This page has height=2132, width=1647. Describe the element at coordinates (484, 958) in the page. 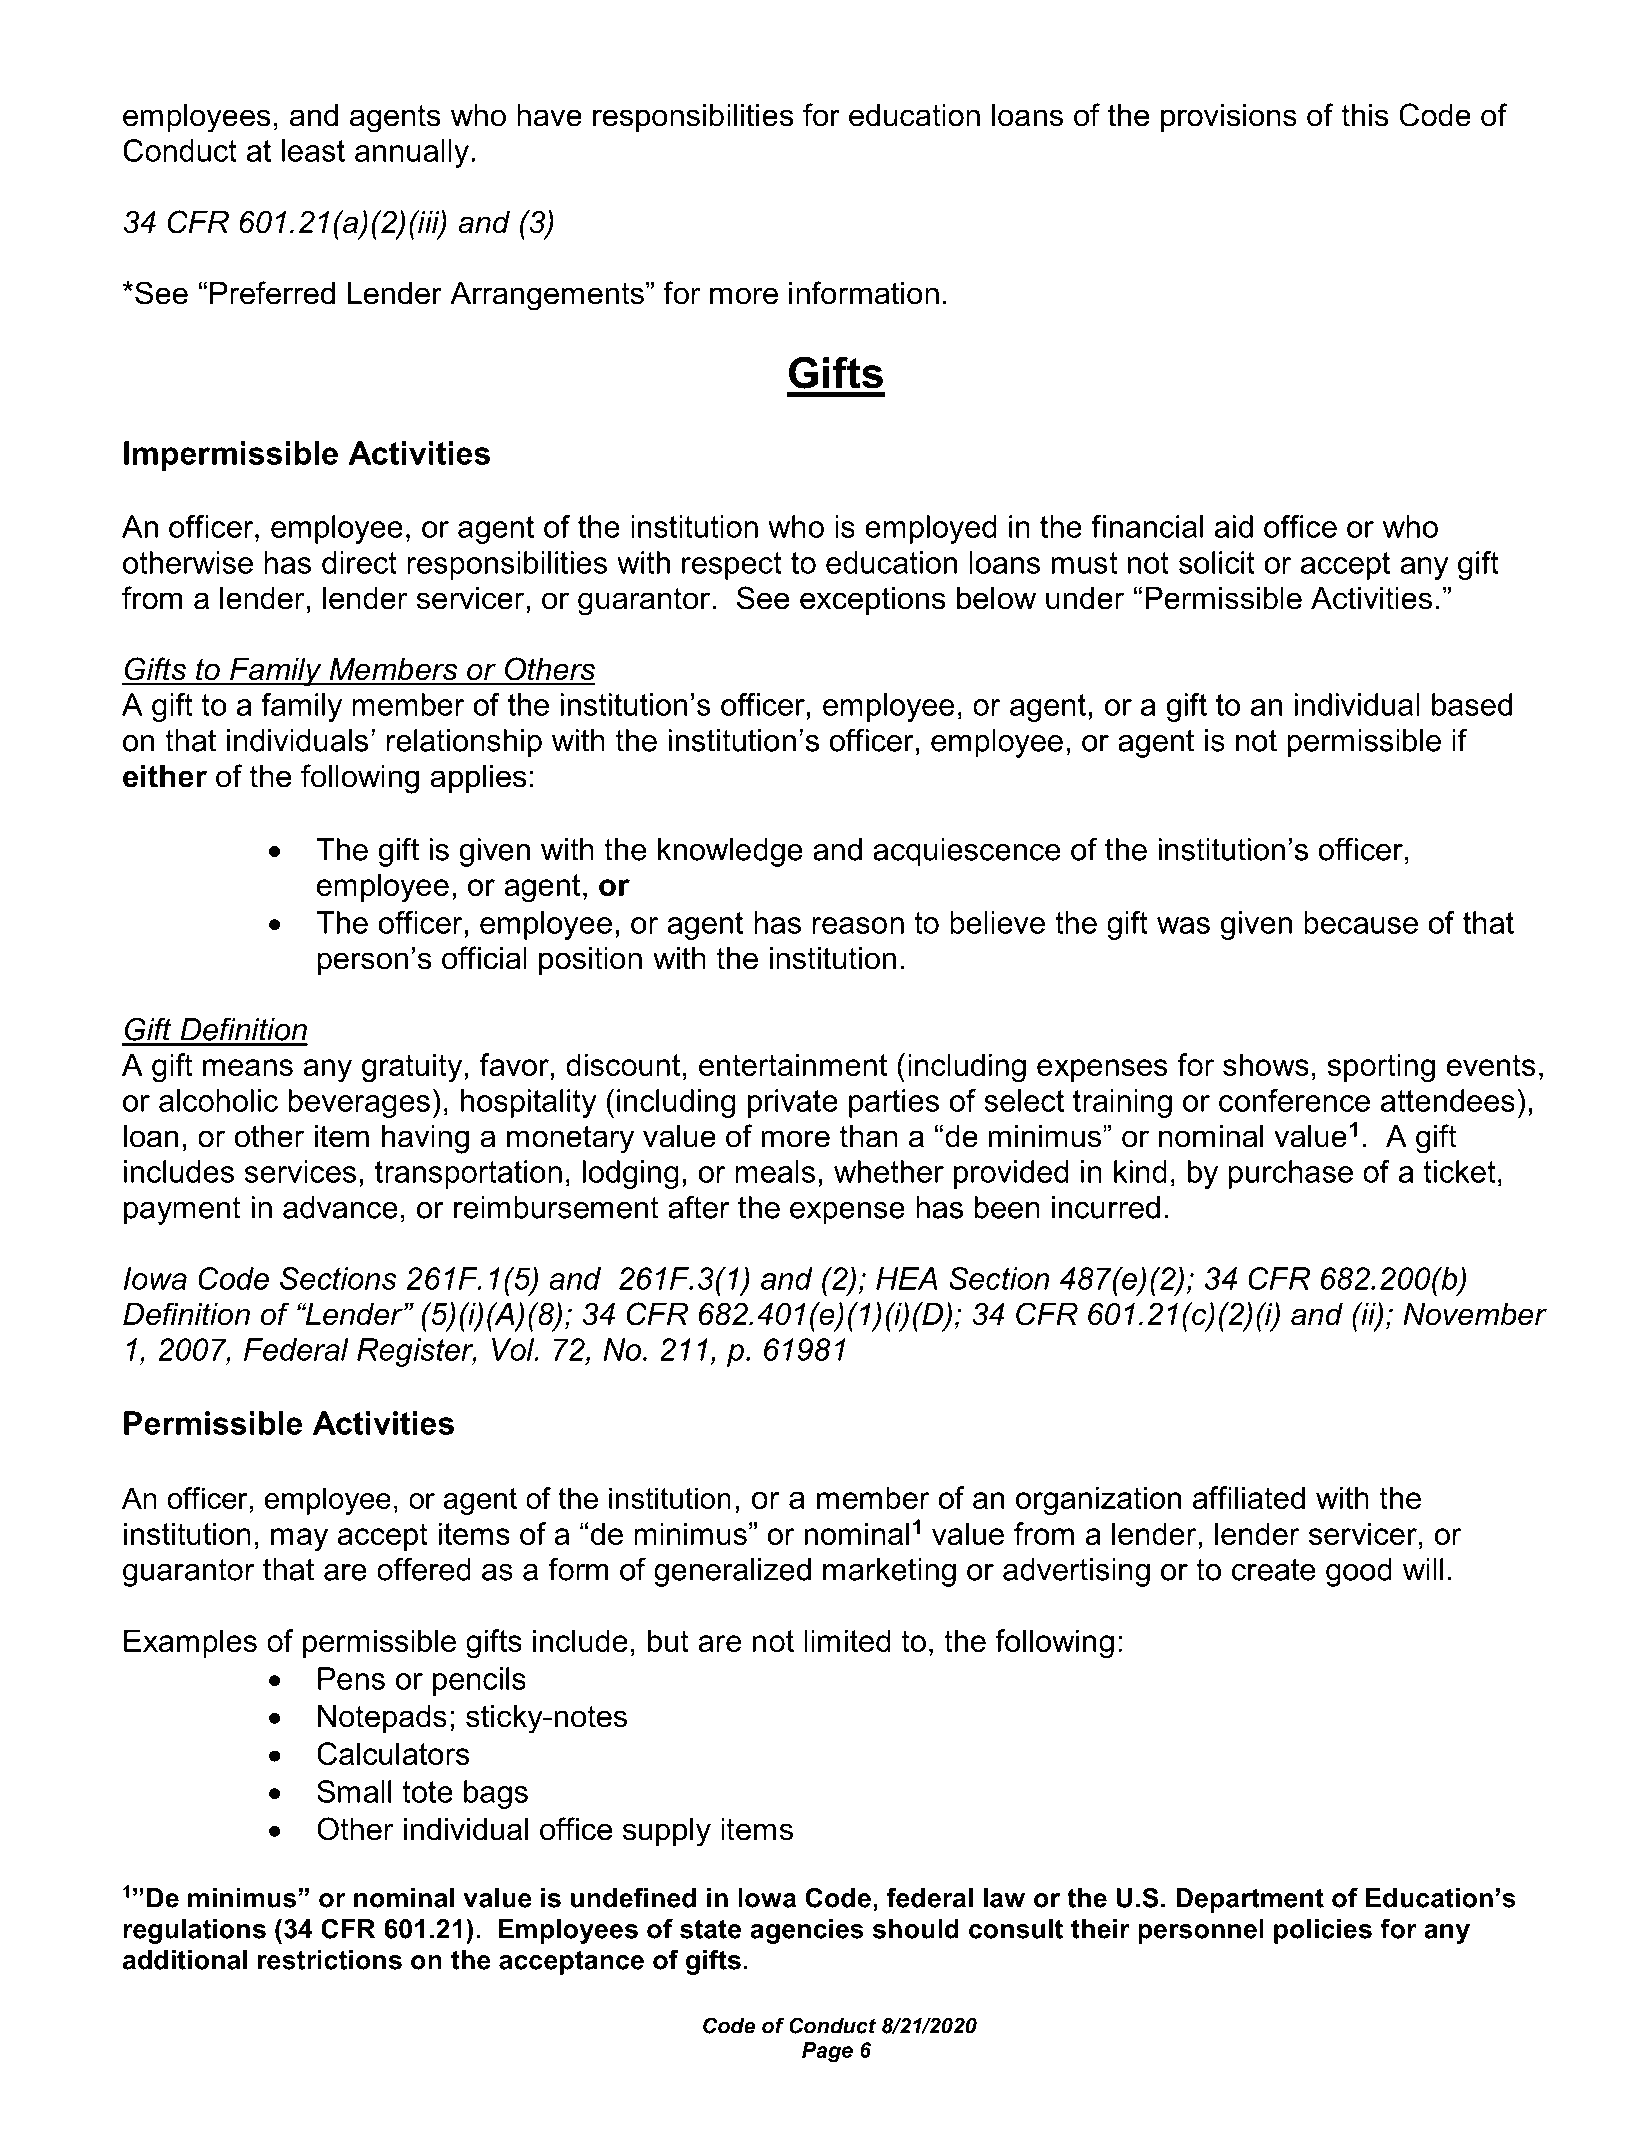

I see `official` at that location.
